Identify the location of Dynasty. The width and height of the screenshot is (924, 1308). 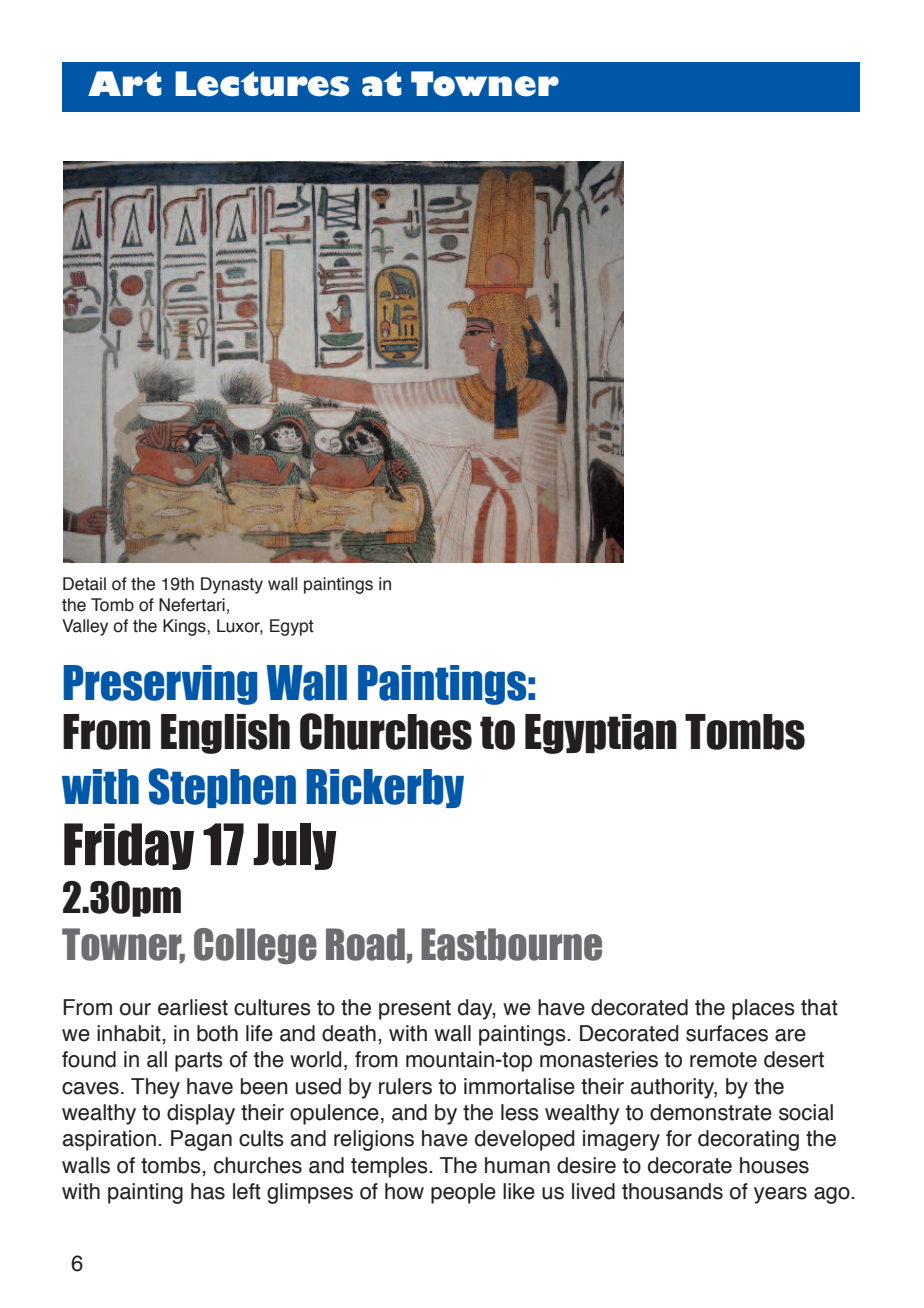
(232, 585).
